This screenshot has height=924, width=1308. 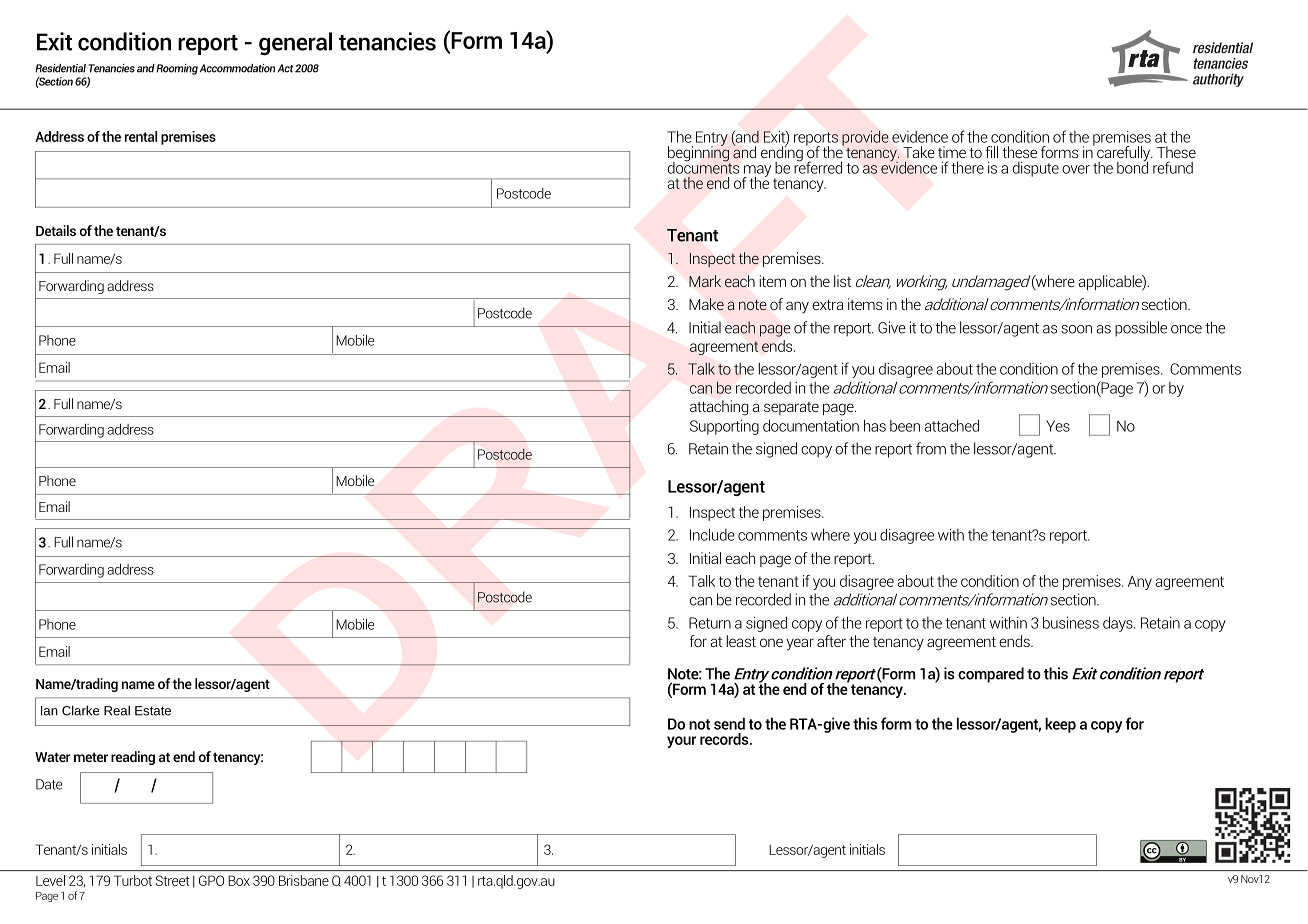 What do you see at coordinates (177, 69) in the screenshot?
I see `Rooming` at bounding box center [177, 69].
